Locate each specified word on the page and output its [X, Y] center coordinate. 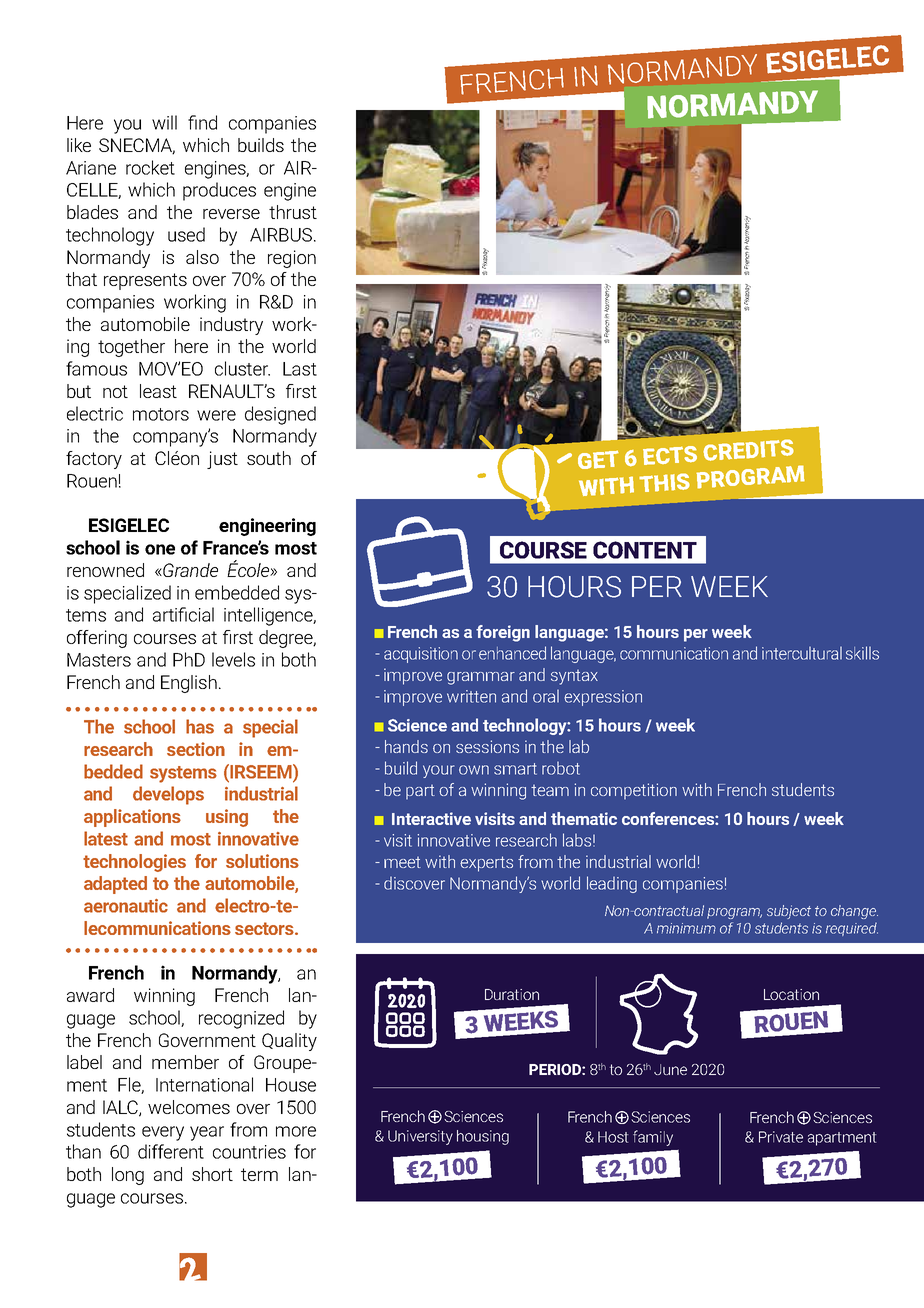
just [222, 460]
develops [168, 795]
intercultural [802, 653]
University [420, 1137]
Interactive [431, 818]
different [171, 1151]
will [164, 122]
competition [634, 791]
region [292, 259]
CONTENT [645, 550]
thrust [293, 212]
